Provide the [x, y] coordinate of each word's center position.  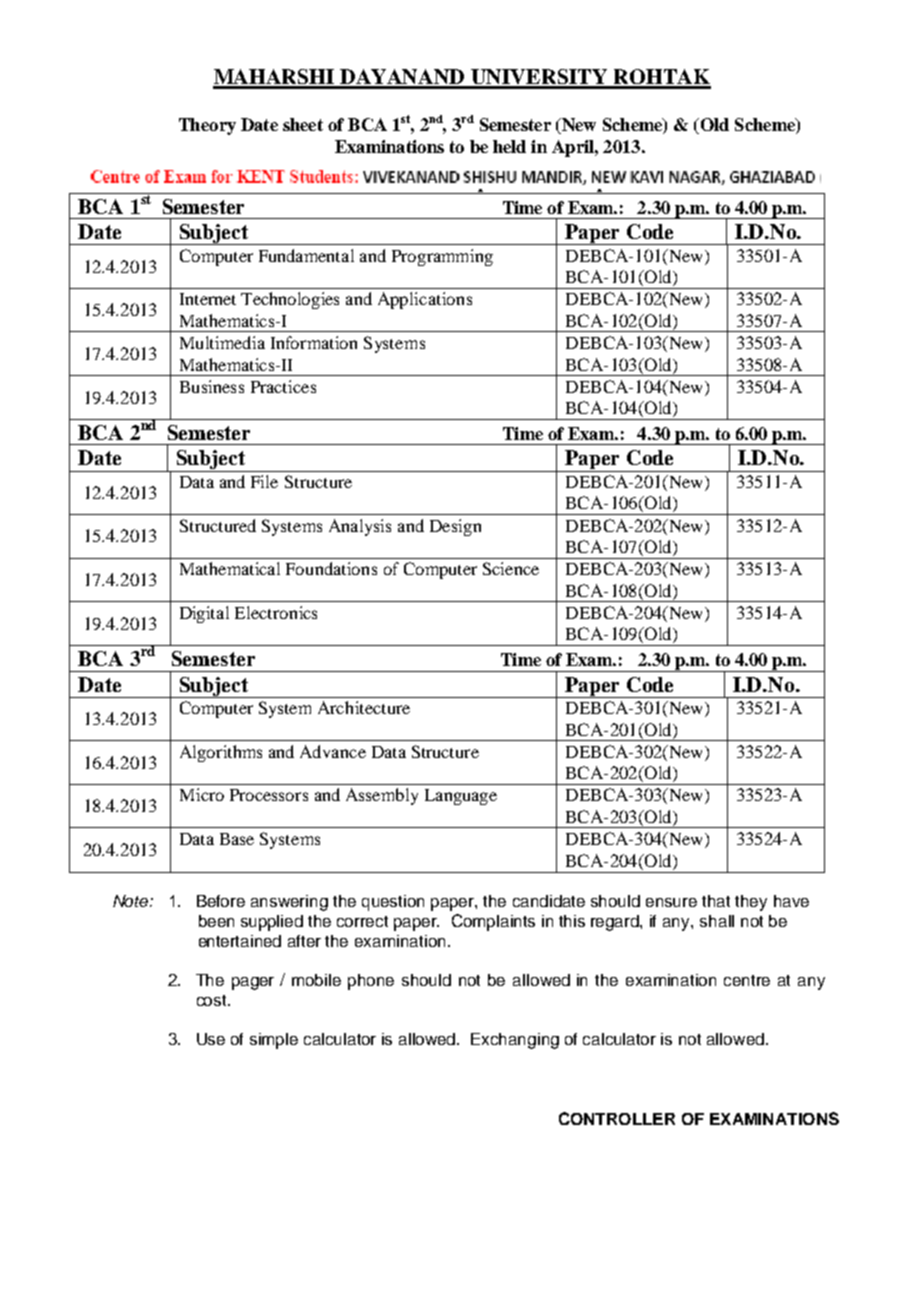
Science [511, 568]
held [509, 146]
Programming [442, 257]
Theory [207, 126]
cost [213, 1000]
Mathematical [230, 568]
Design [455, 527]
